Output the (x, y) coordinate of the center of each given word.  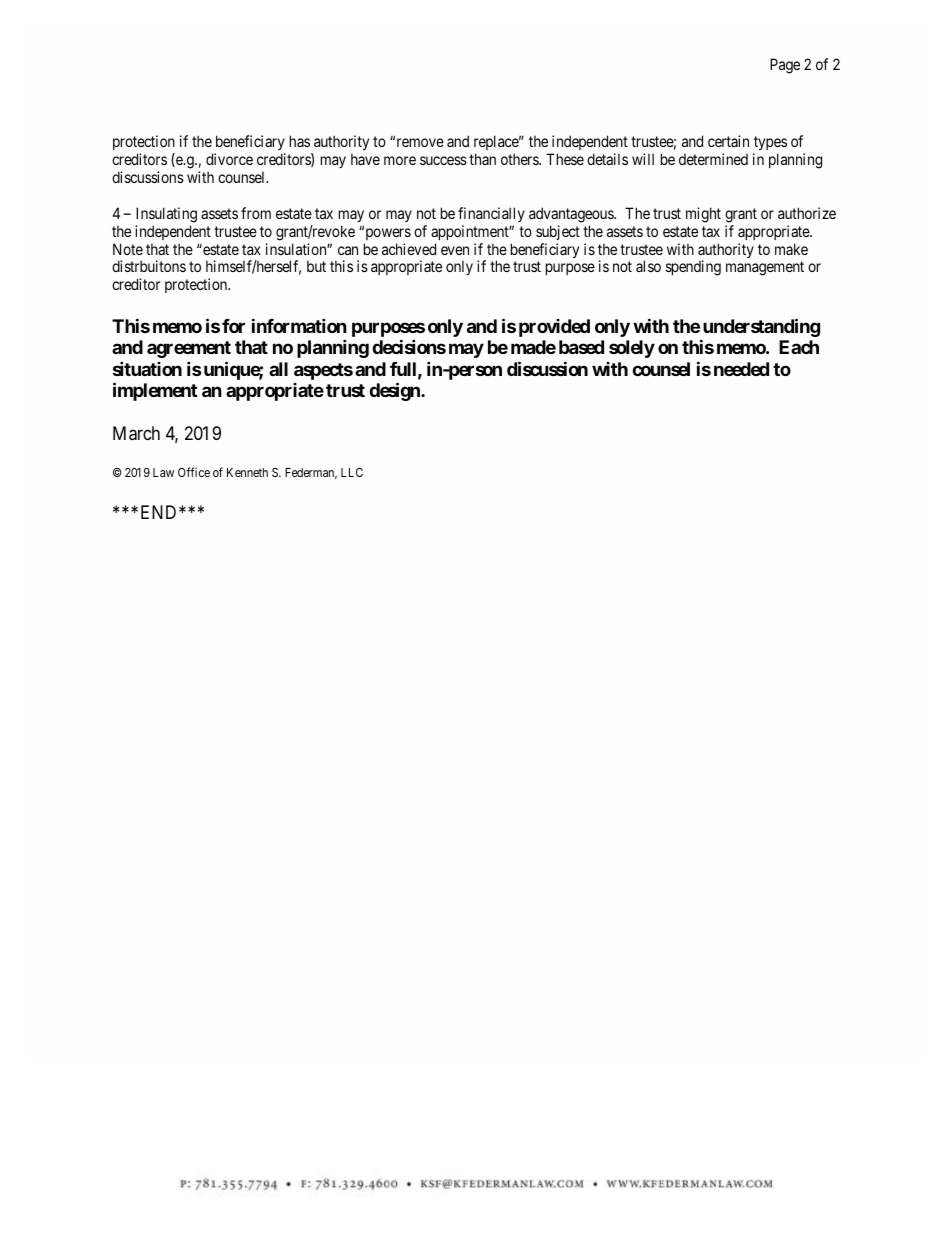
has (300, 141)
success (443, 160)
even (455, 250)
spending (693, 268)
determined (713, 159)
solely (632, 349)
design (395, 391)
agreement (189, 349)
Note (128, 249)
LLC (352, 472)
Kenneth (247, 472)
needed (741, 369)
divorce (229, 159)
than (482, 159)
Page (785, 66)
